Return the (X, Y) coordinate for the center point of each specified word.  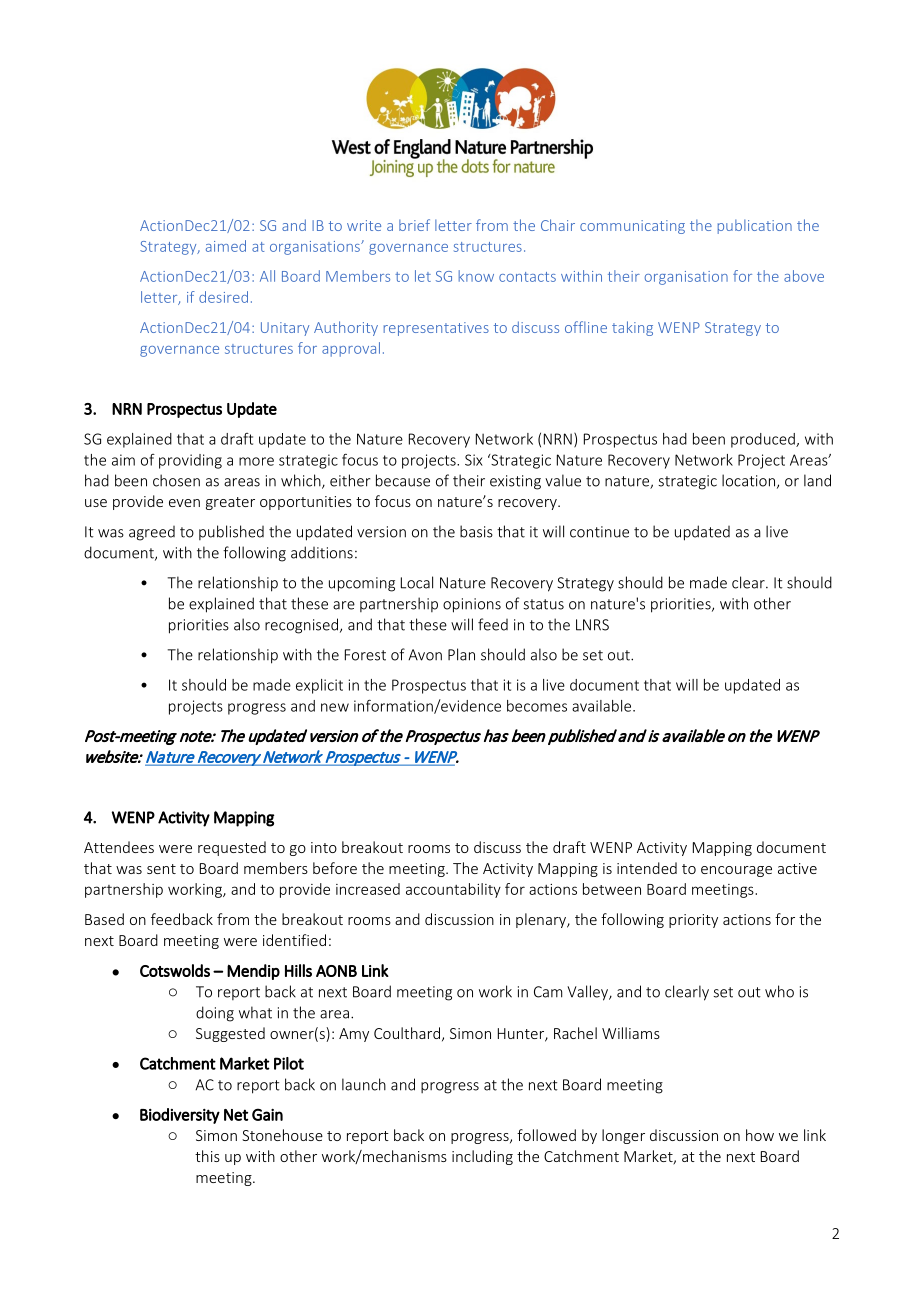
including (482, 1157)
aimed (226, 246)
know (476, 276)
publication (755, 226)
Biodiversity (180, 1116)
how (760, 1135)
